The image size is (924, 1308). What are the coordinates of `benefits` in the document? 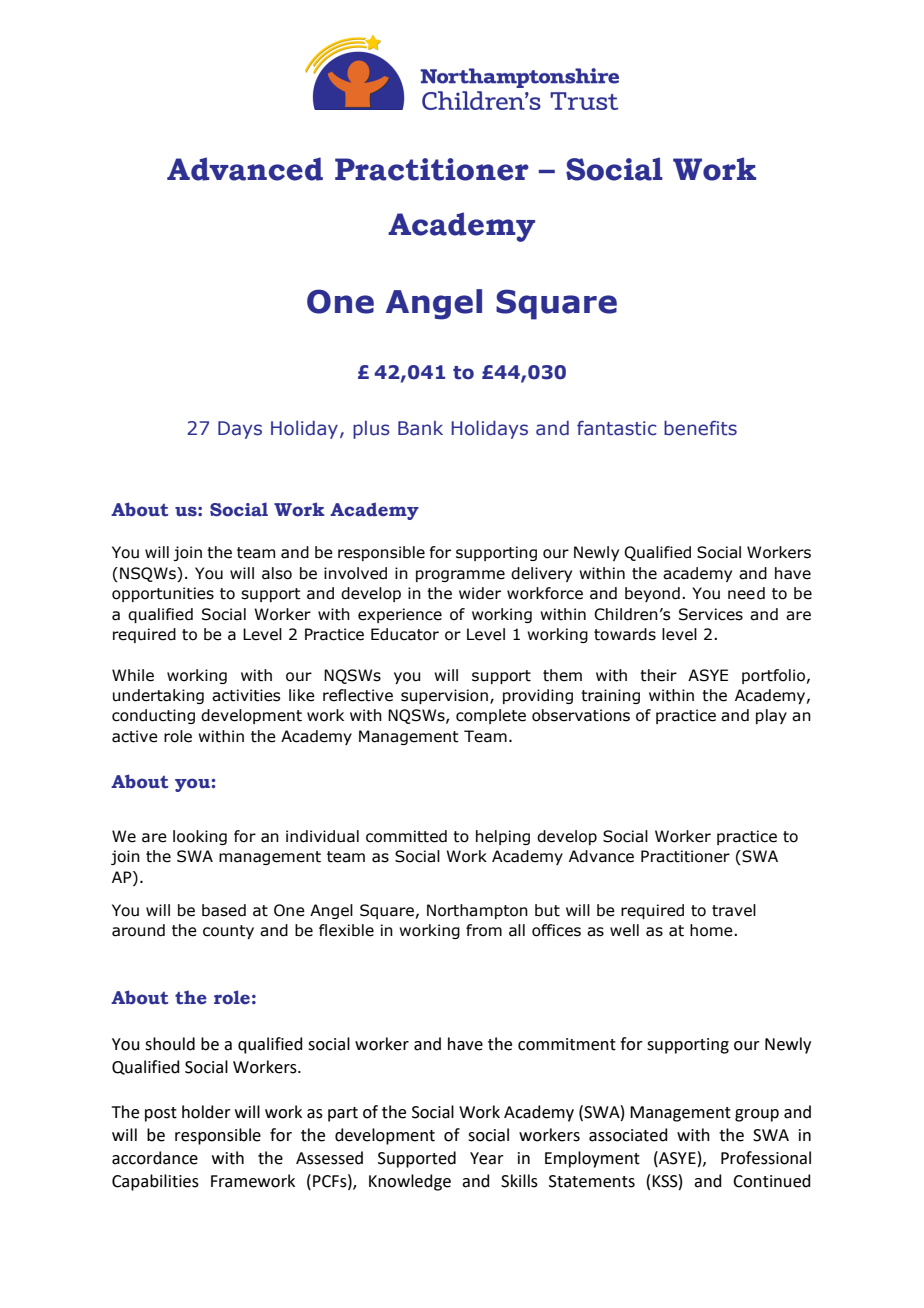 It's located at (700, 428).
